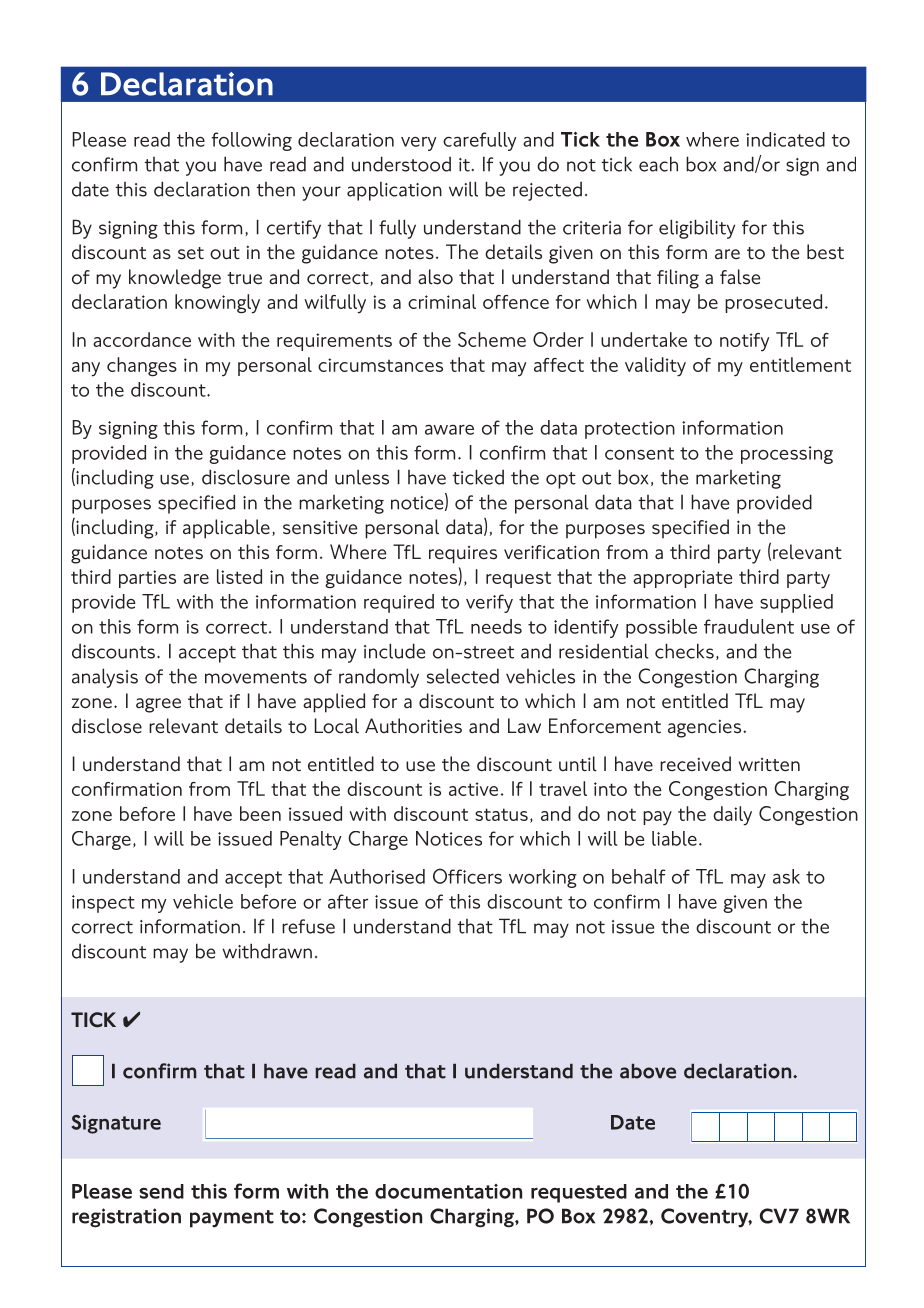 This page has height=1308, width=924. Describe the element at coordinates (448, 1191) in the page. I see `documentation` at that location.
